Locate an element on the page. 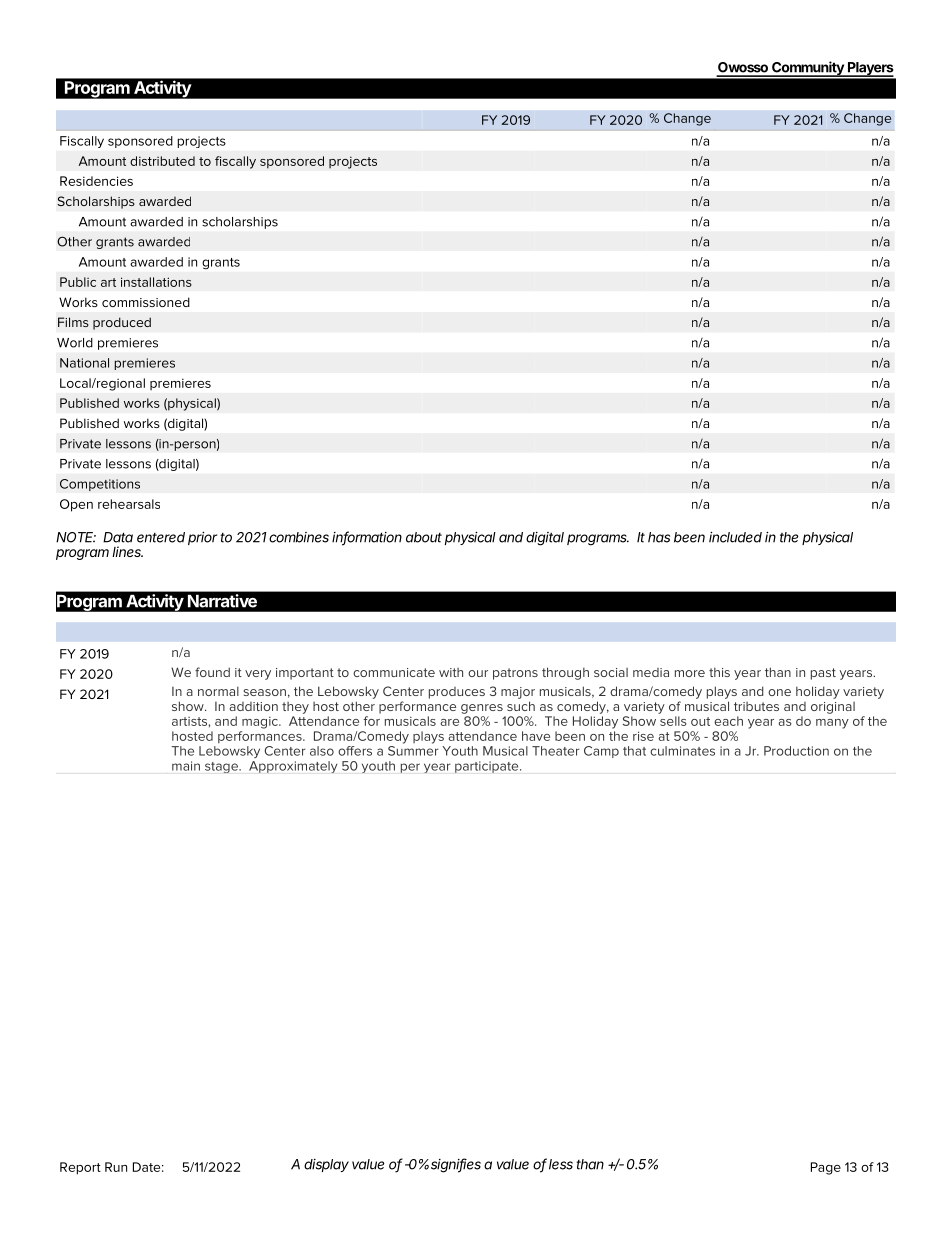 The height and width of the image is (1233, 952). has is located at coordinates (659, 537).
